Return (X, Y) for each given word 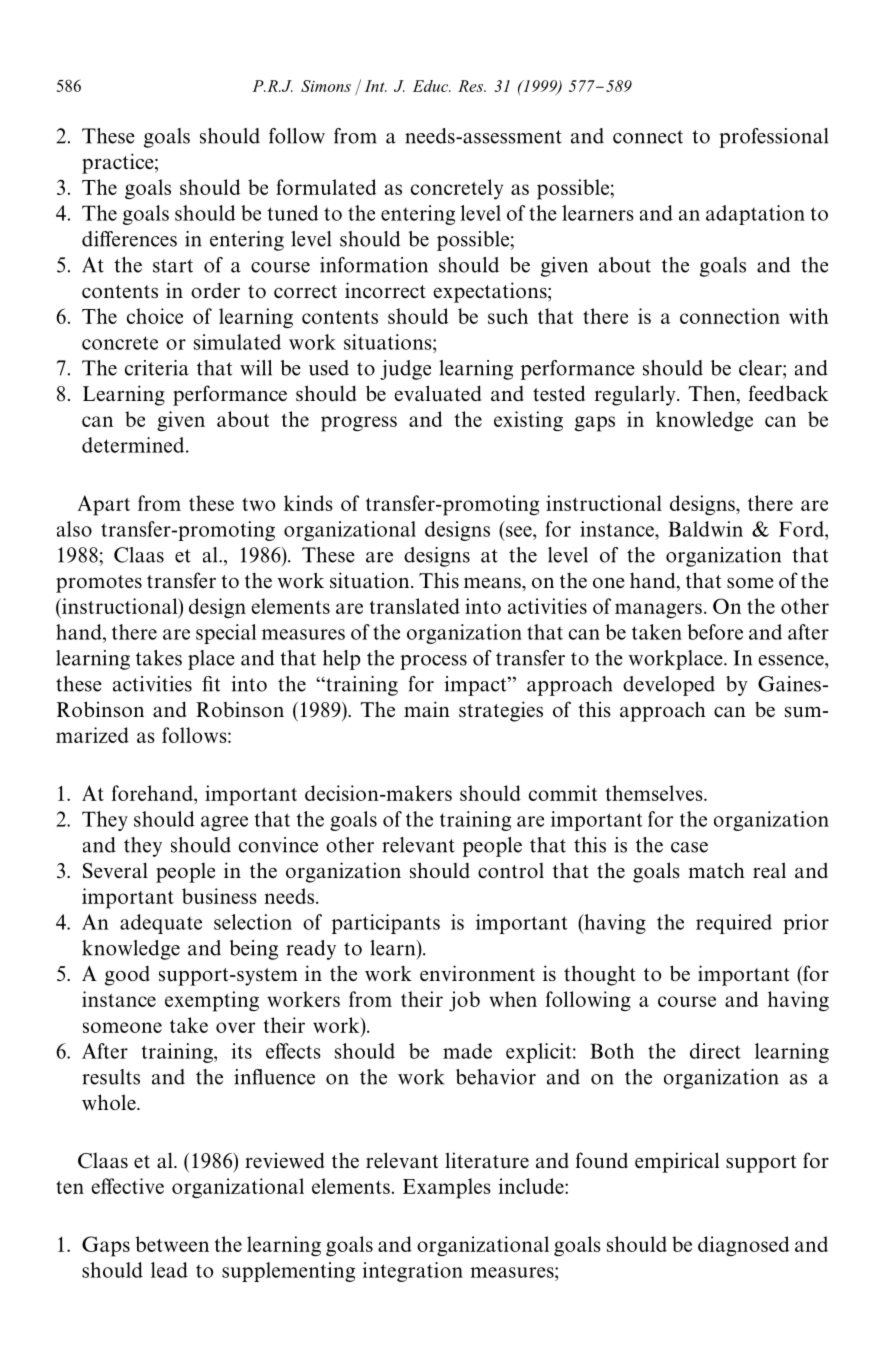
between (172, 1244)
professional (773, 138)
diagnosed (743, 1246)
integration (412, 1272)
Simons (326, 86)
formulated (326, 187)
